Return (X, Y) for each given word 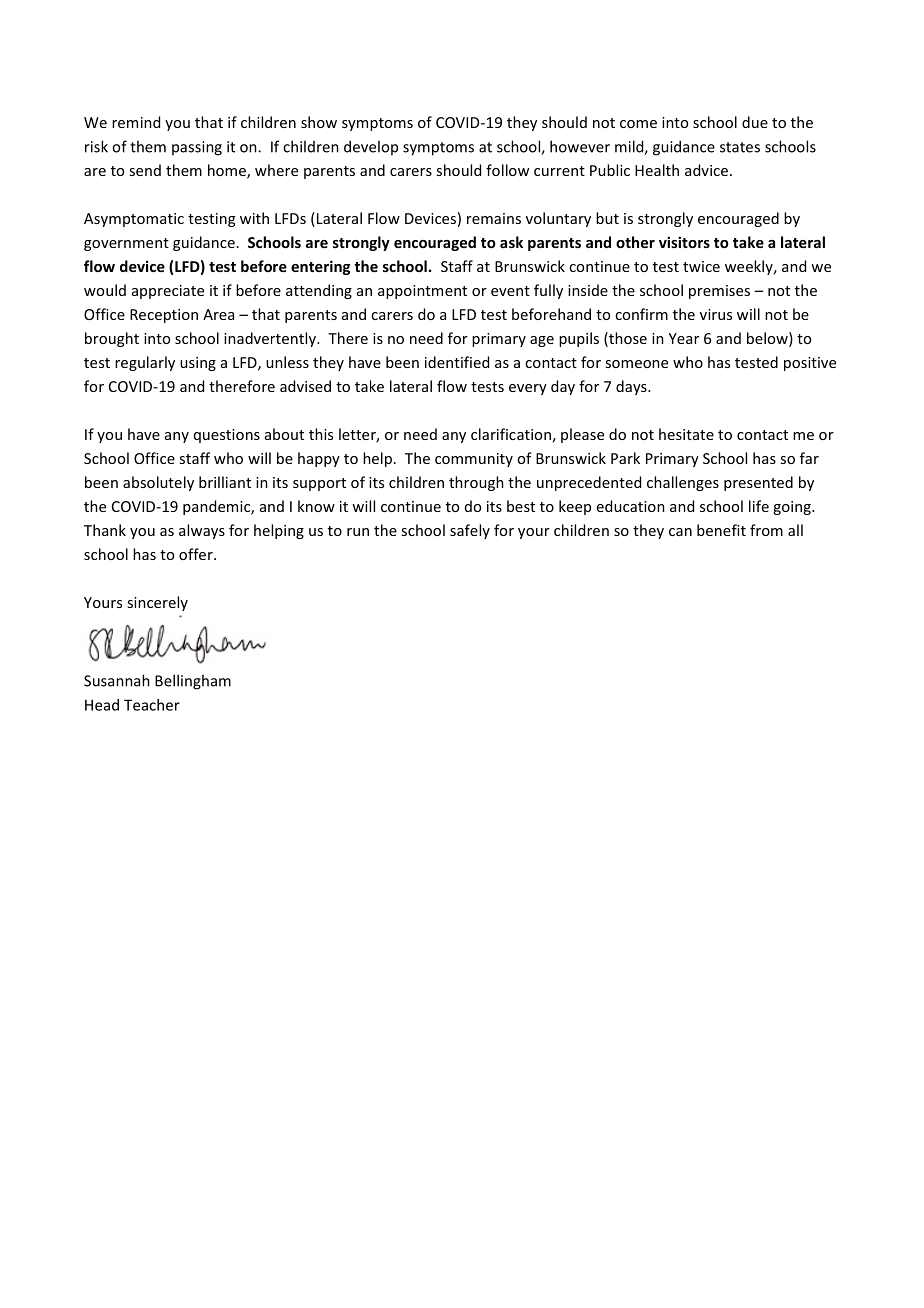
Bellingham (193, 682)
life (759, 506)
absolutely (158, 483)
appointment (422, 292)
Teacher (152, 705)
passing (197, 148)
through (476, 483)
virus (716, 314)
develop (371, 147)
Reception (164, 316)
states (740, 147)
